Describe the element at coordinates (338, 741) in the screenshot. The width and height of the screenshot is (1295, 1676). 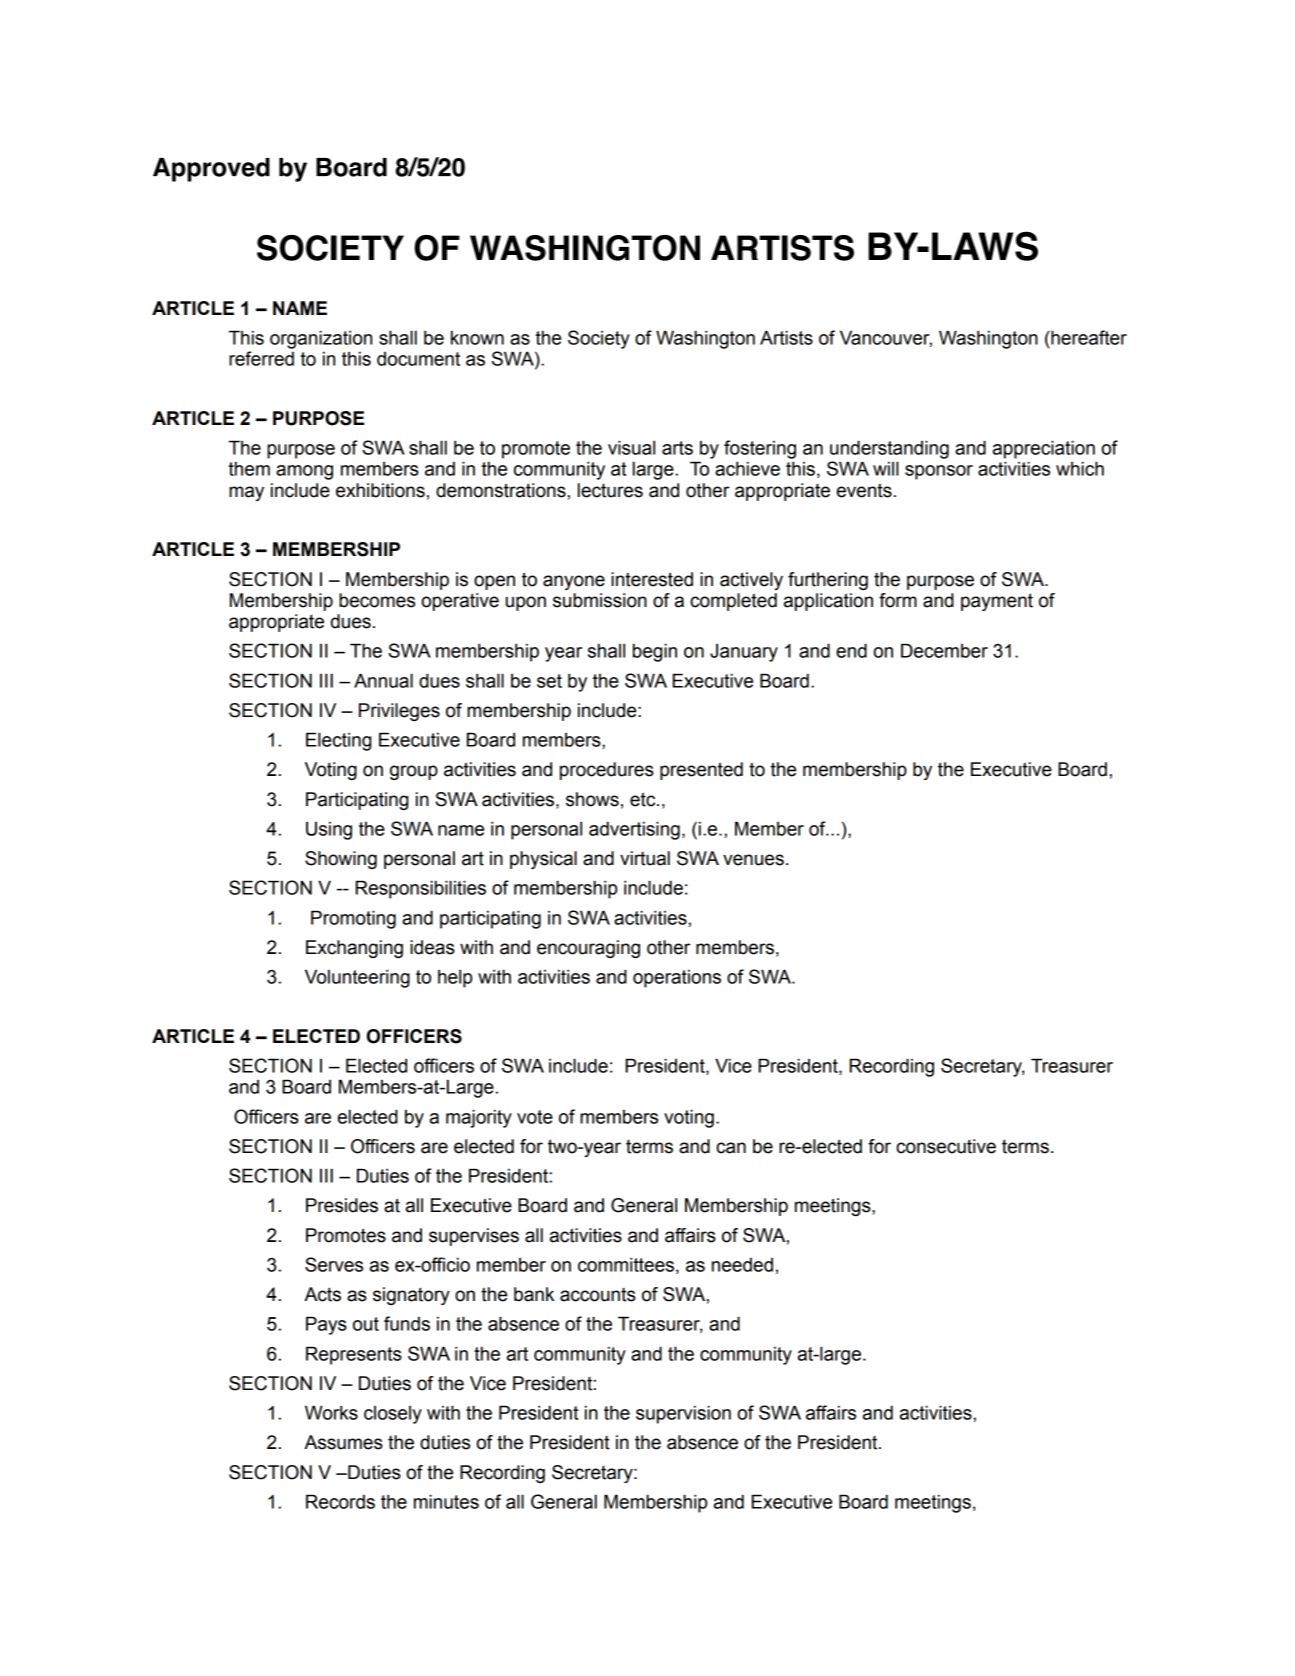
I see `Electing` at that location.
